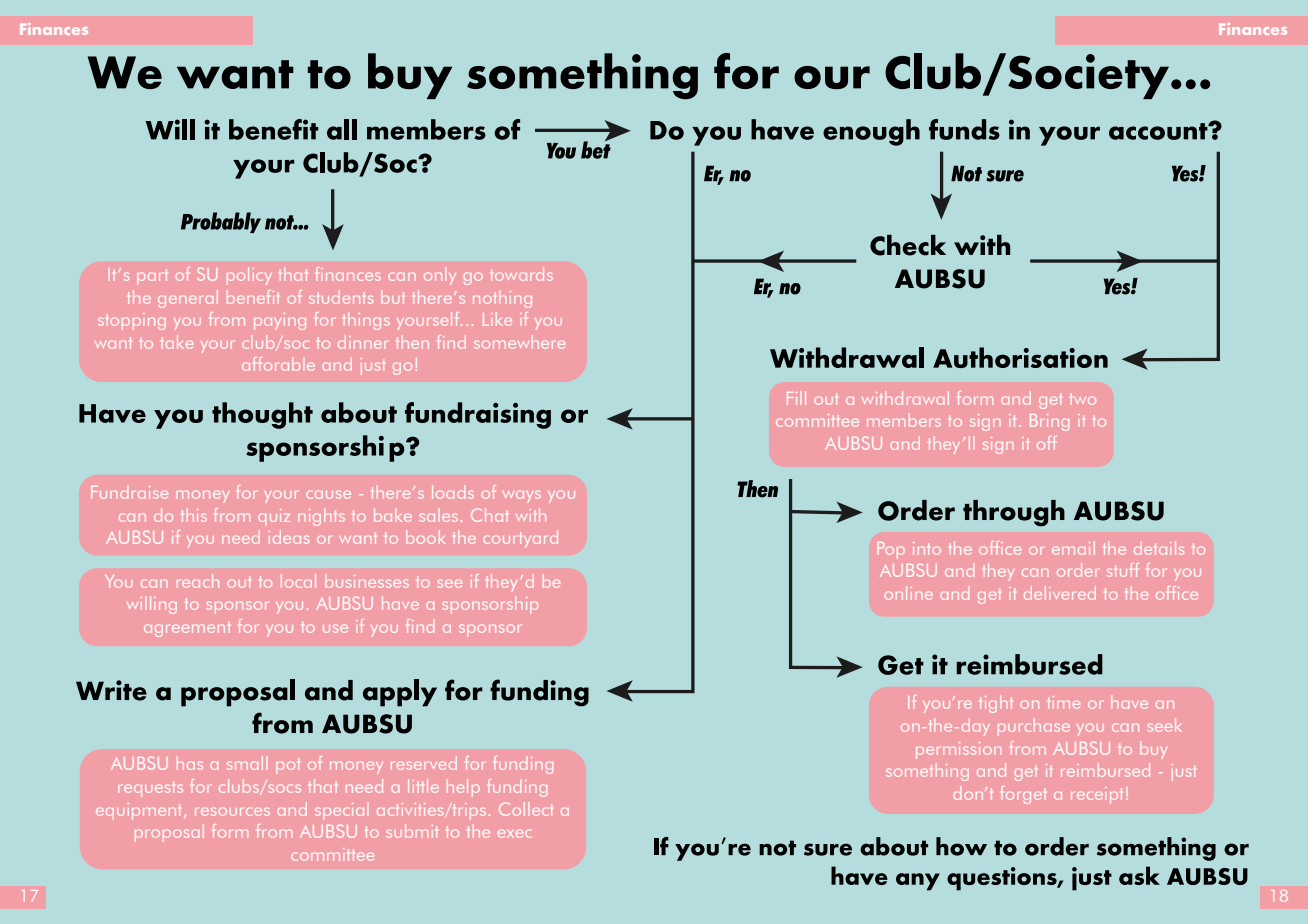 The height and width of the screenshot is (924, 1308). I want to click on resources, so click(232, 811).
